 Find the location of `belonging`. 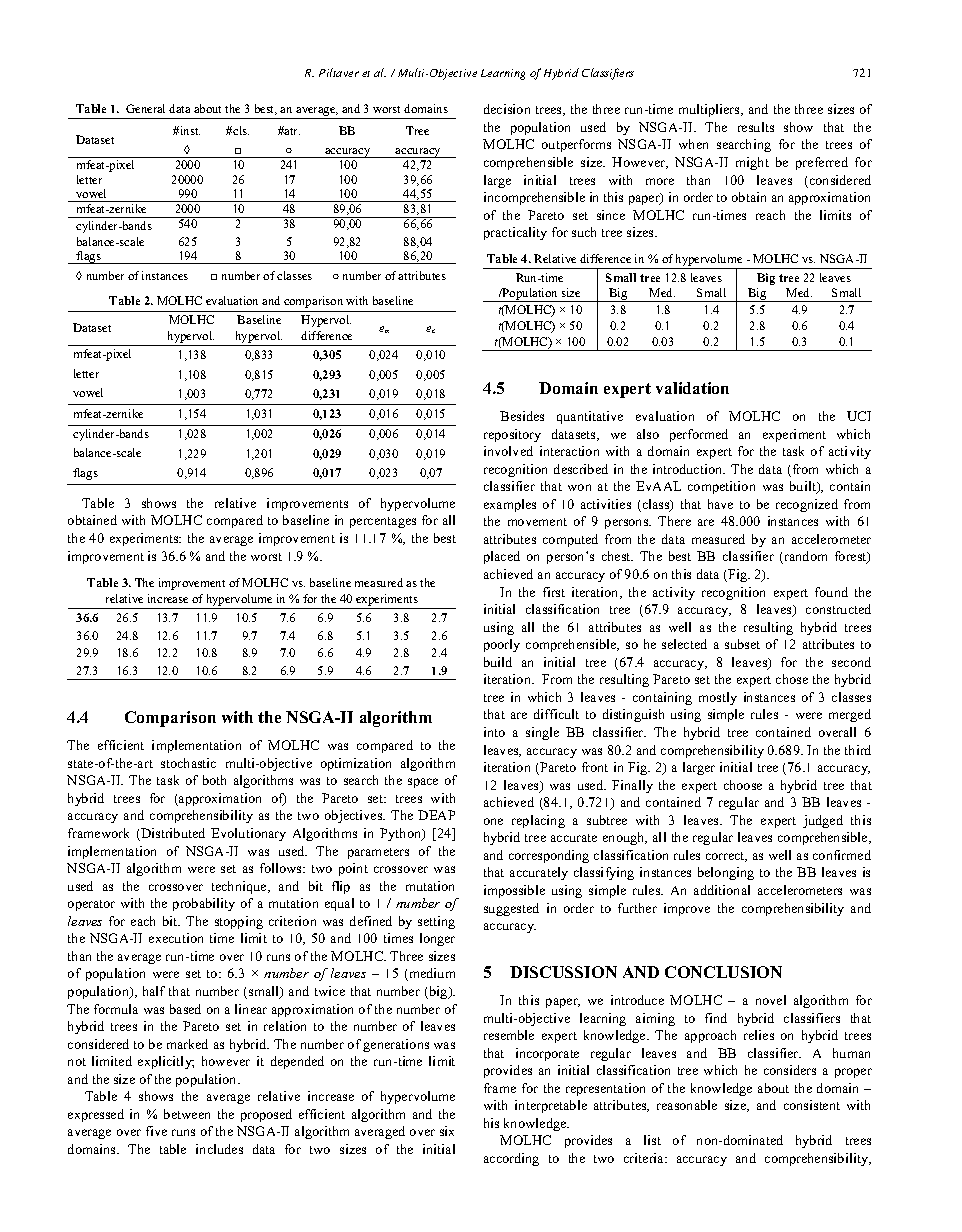

belonging is located at coordinates (726, 873).
